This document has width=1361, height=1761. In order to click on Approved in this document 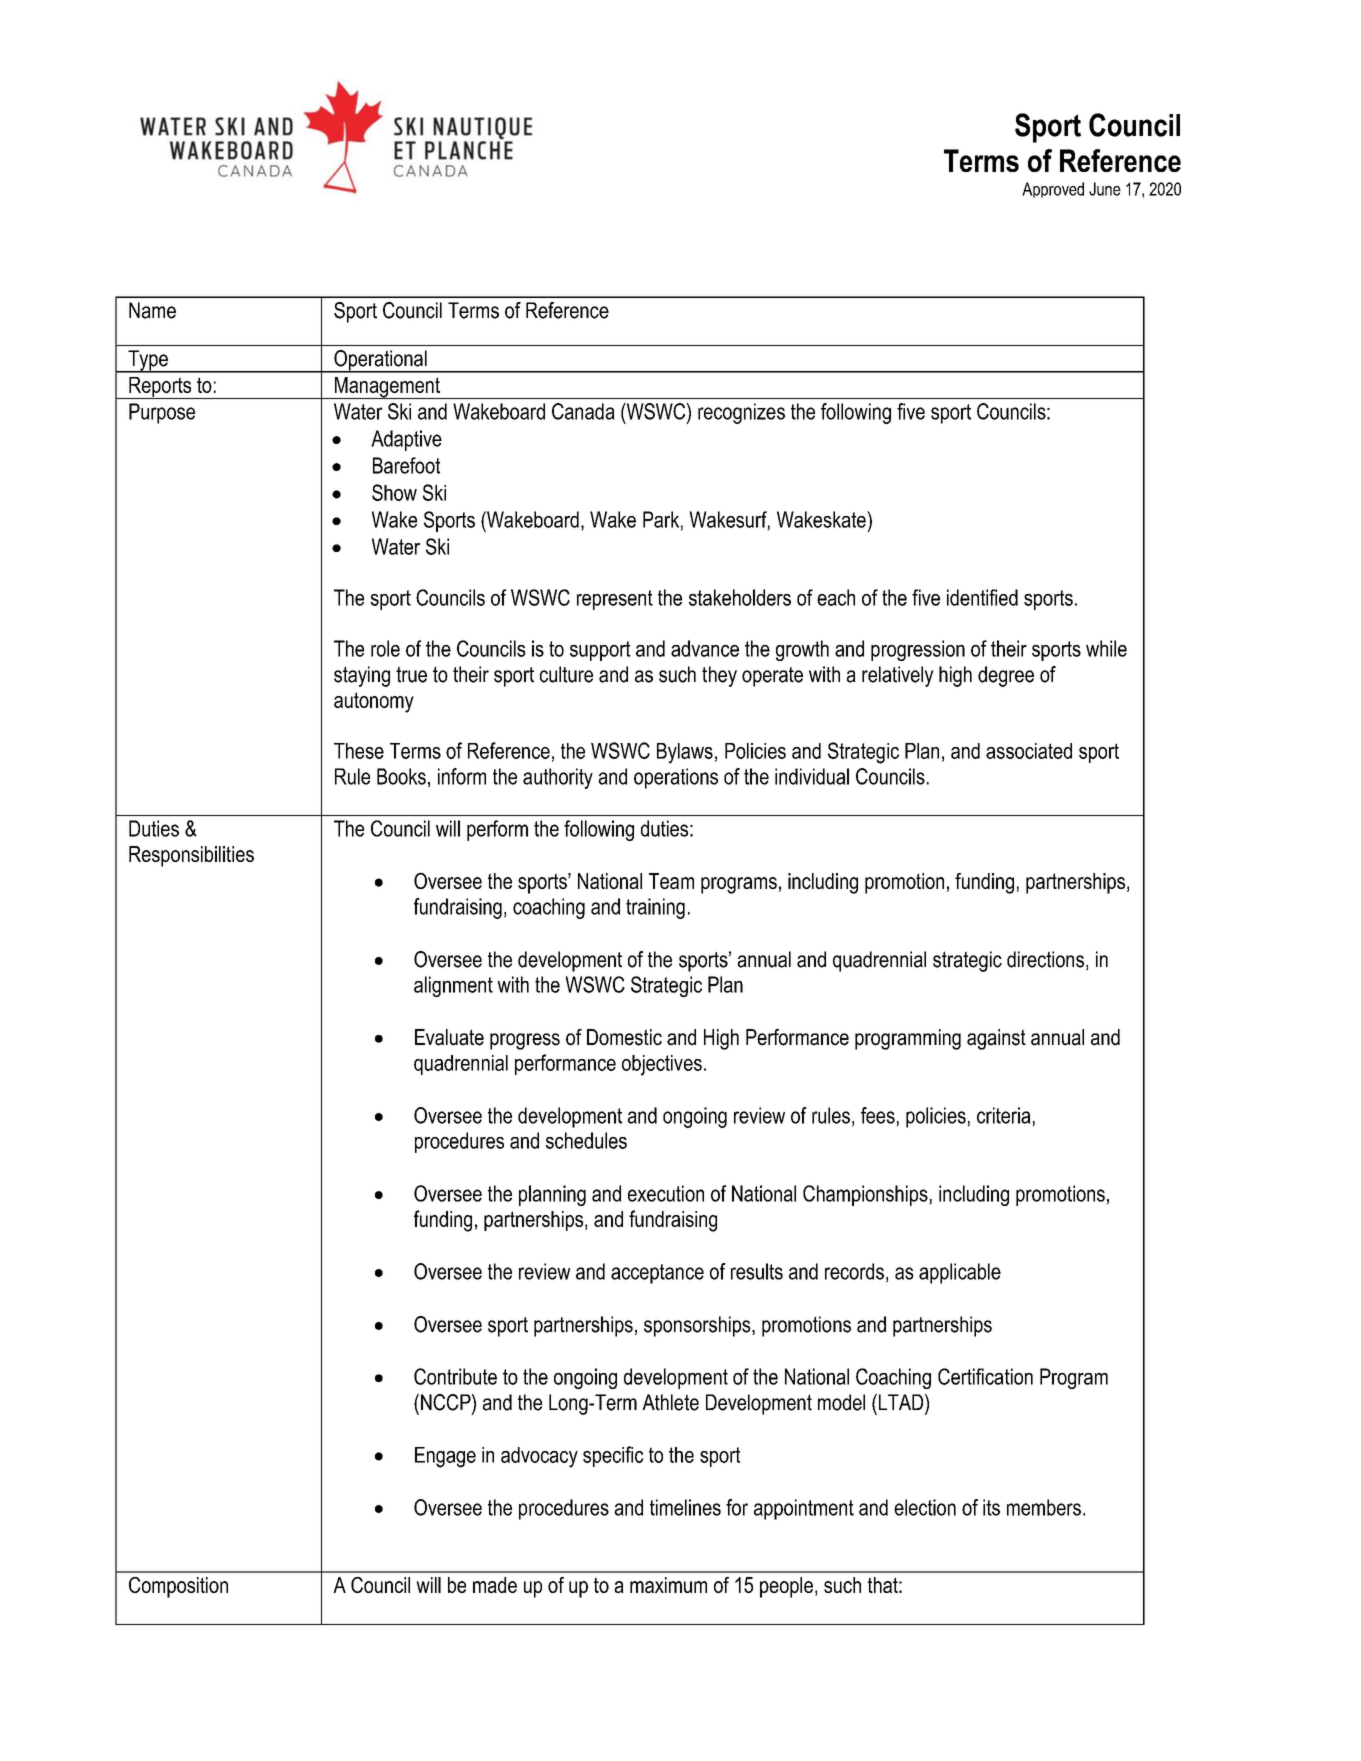, I will do `click(1053, 190)`.
